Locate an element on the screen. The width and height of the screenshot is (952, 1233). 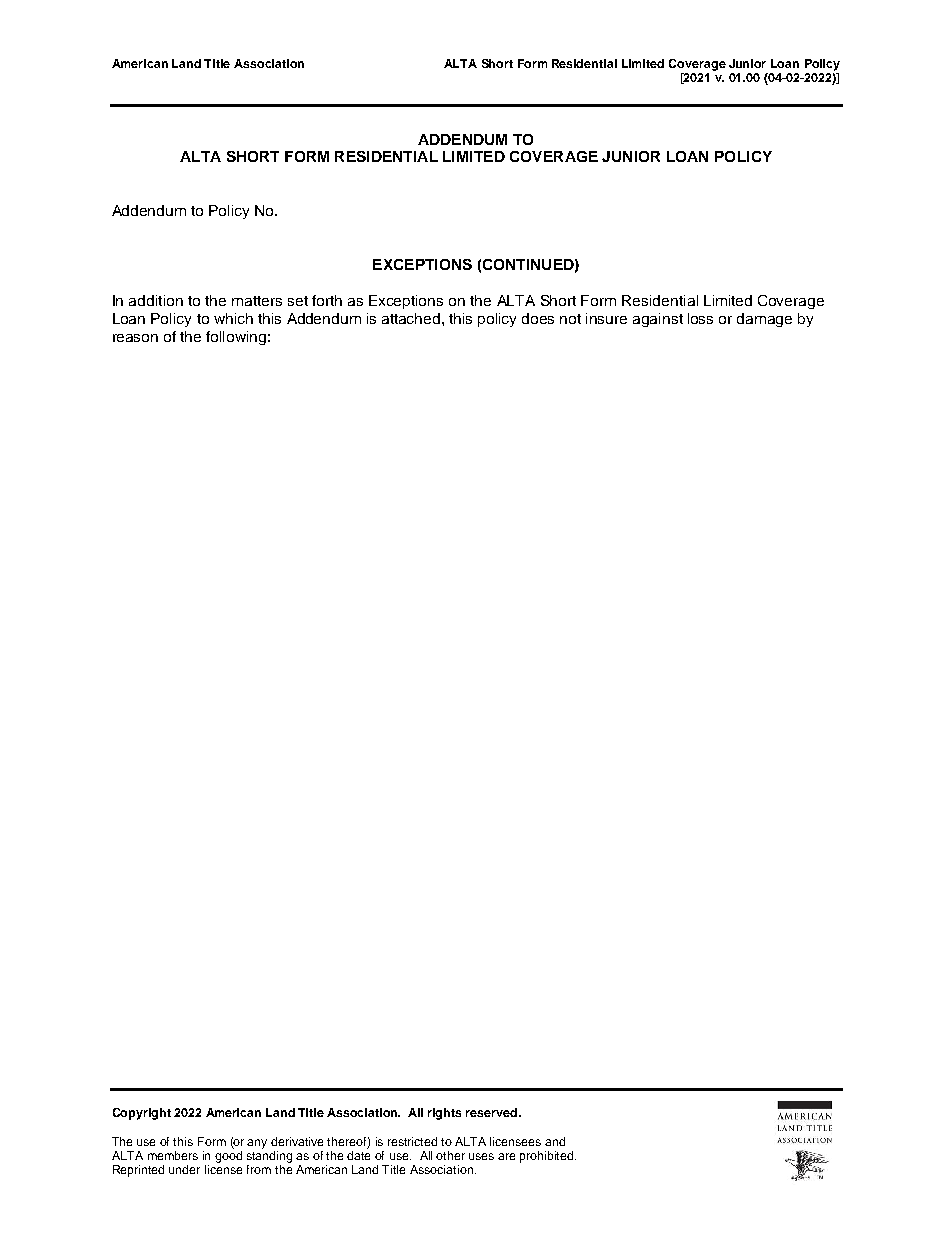
reason is located at coordinates (135, 338).
